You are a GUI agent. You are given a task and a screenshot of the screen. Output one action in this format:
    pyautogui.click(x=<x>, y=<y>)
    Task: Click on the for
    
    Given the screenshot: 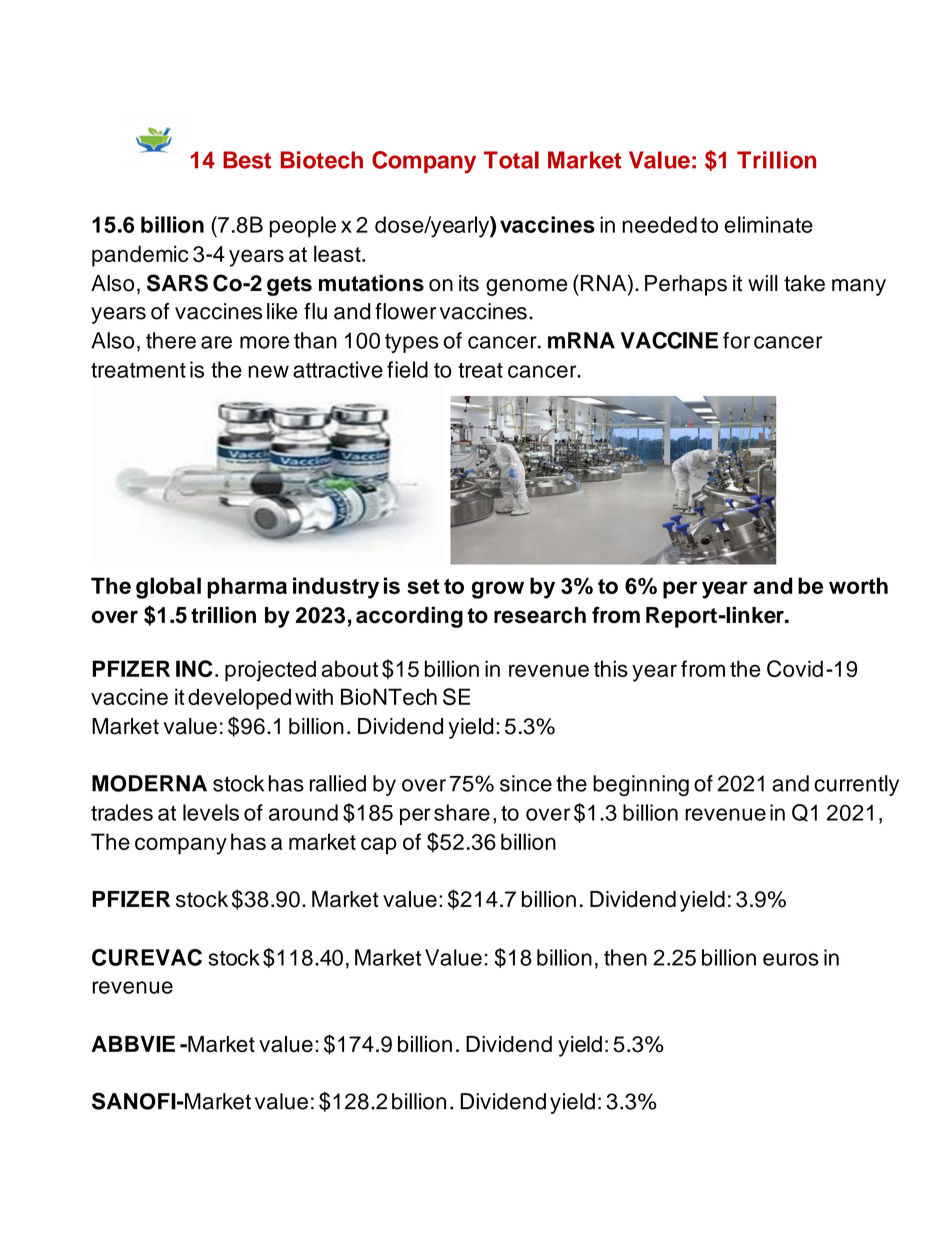 What is the action you would take?
    pyautogui.click(x=736, y=340)
